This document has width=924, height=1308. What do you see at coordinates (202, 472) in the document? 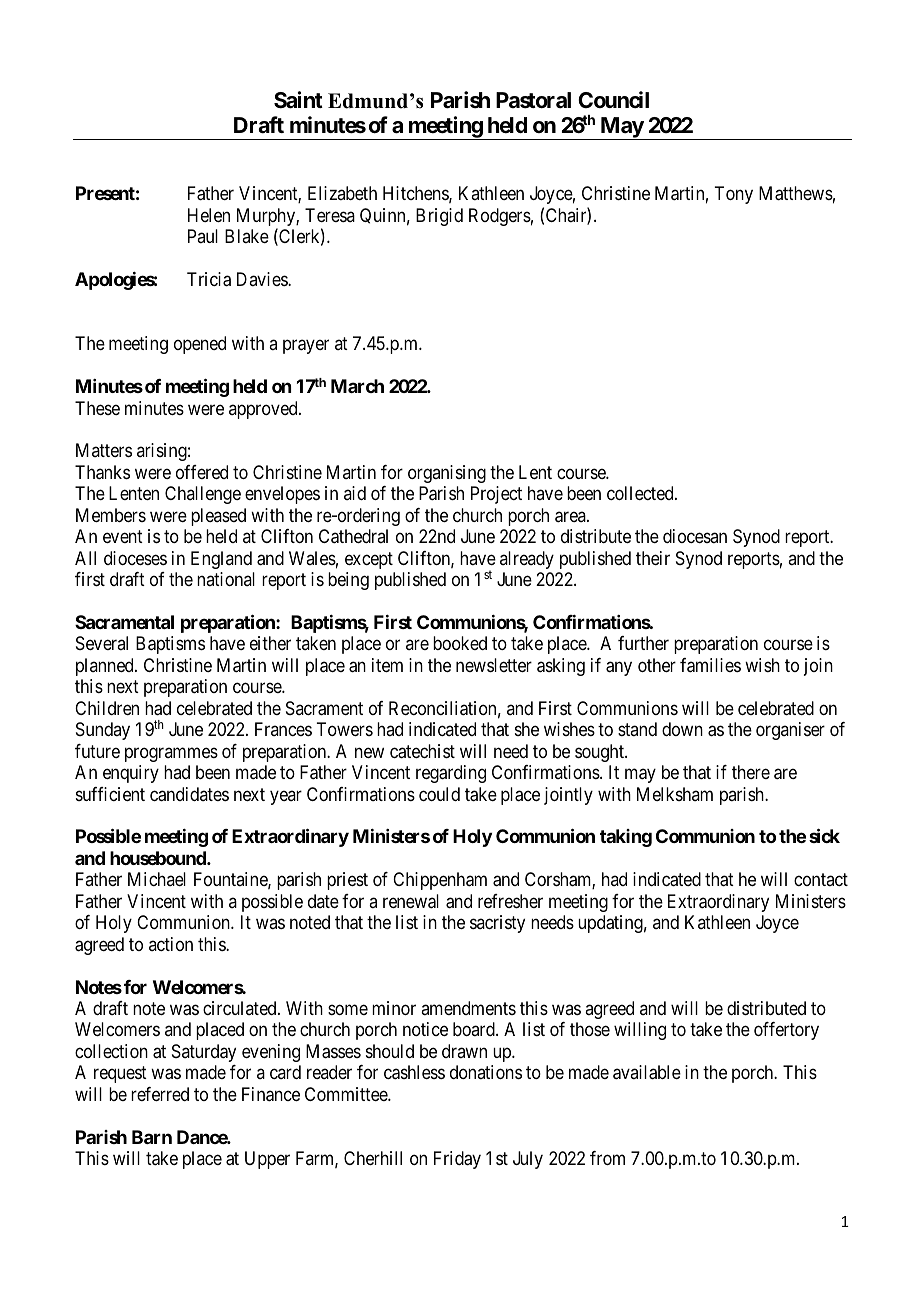
I see `offered` at bounding box center [202, 472].
